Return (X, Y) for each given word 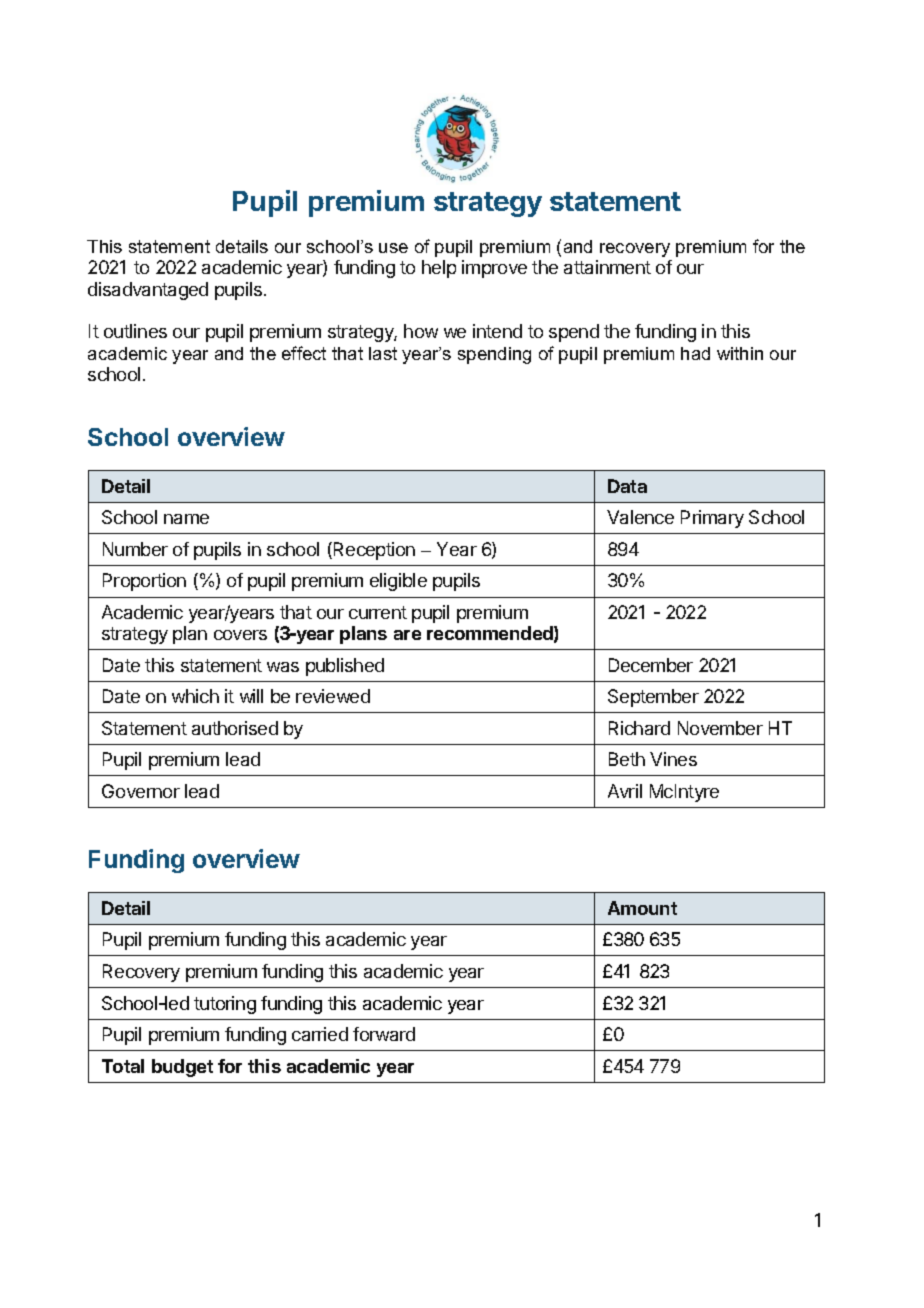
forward (384, 1034)
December (651, 665)
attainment (607, 267)
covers (240, 635)
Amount (642, 908)
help (439, 269)
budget (182, 1068)
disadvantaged (148, 291)
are (407, 635)
